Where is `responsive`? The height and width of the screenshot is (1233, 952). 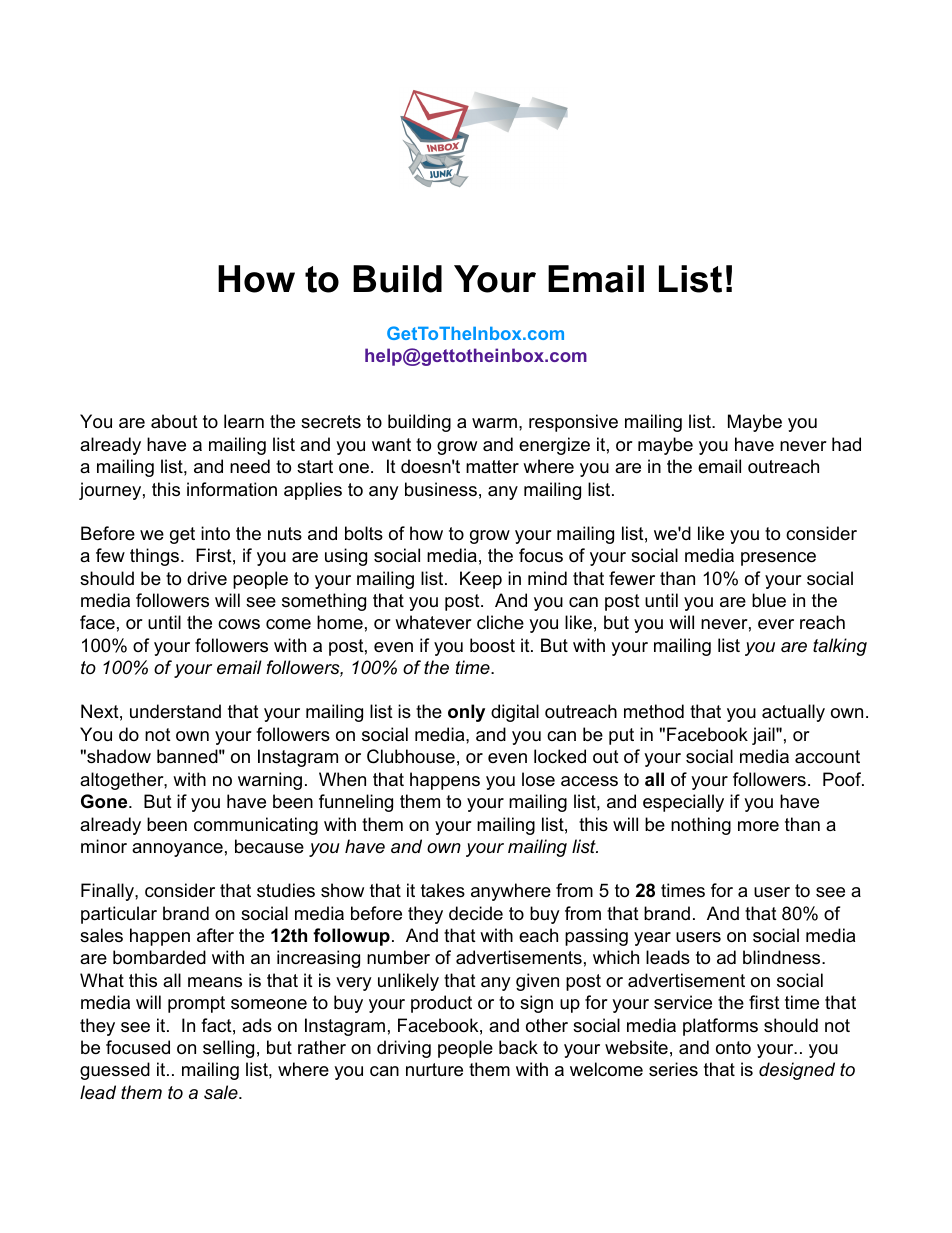
responsive is located at coordinates (573, 423).
